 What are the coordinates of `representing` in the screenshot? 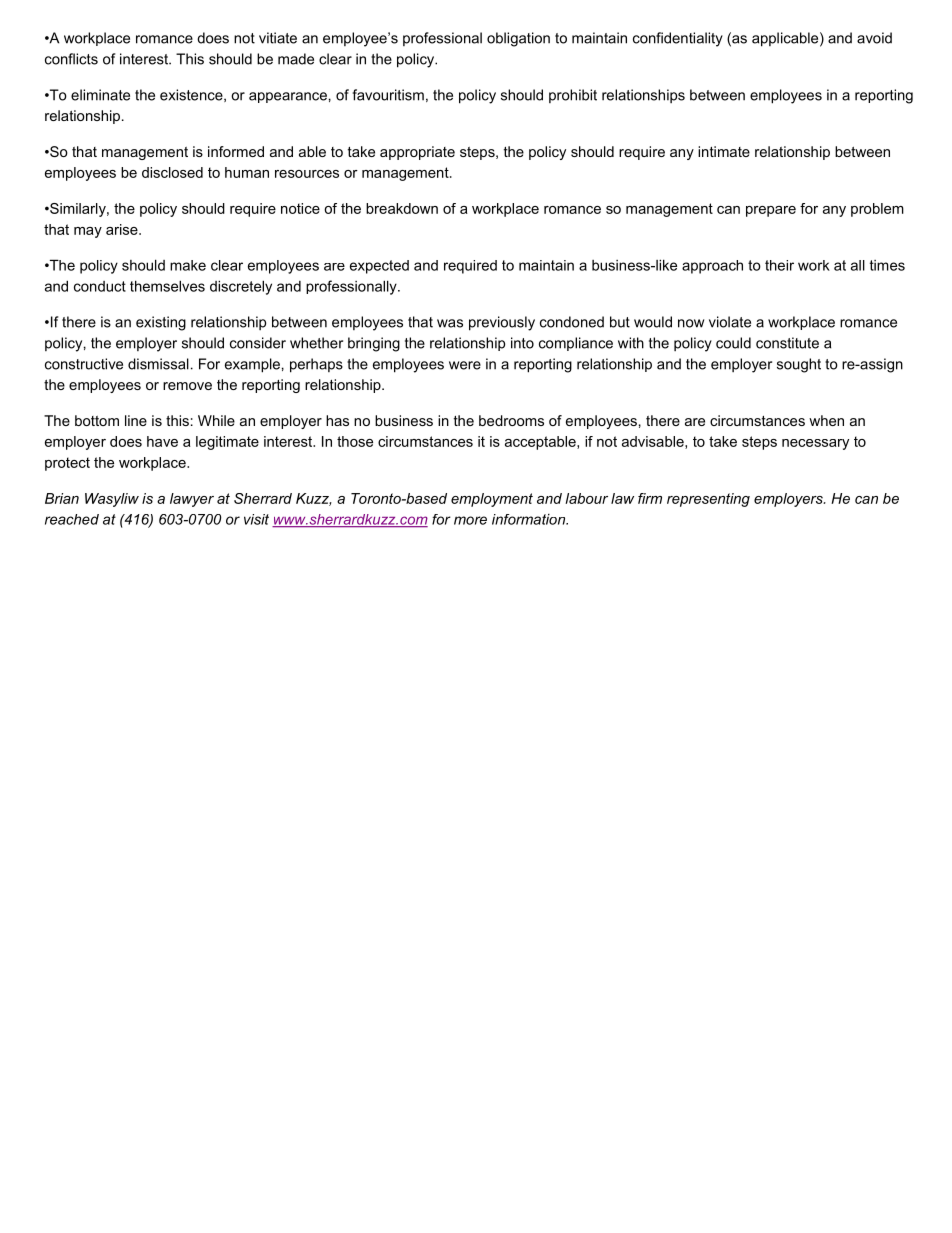 It's located at (708, 500).
